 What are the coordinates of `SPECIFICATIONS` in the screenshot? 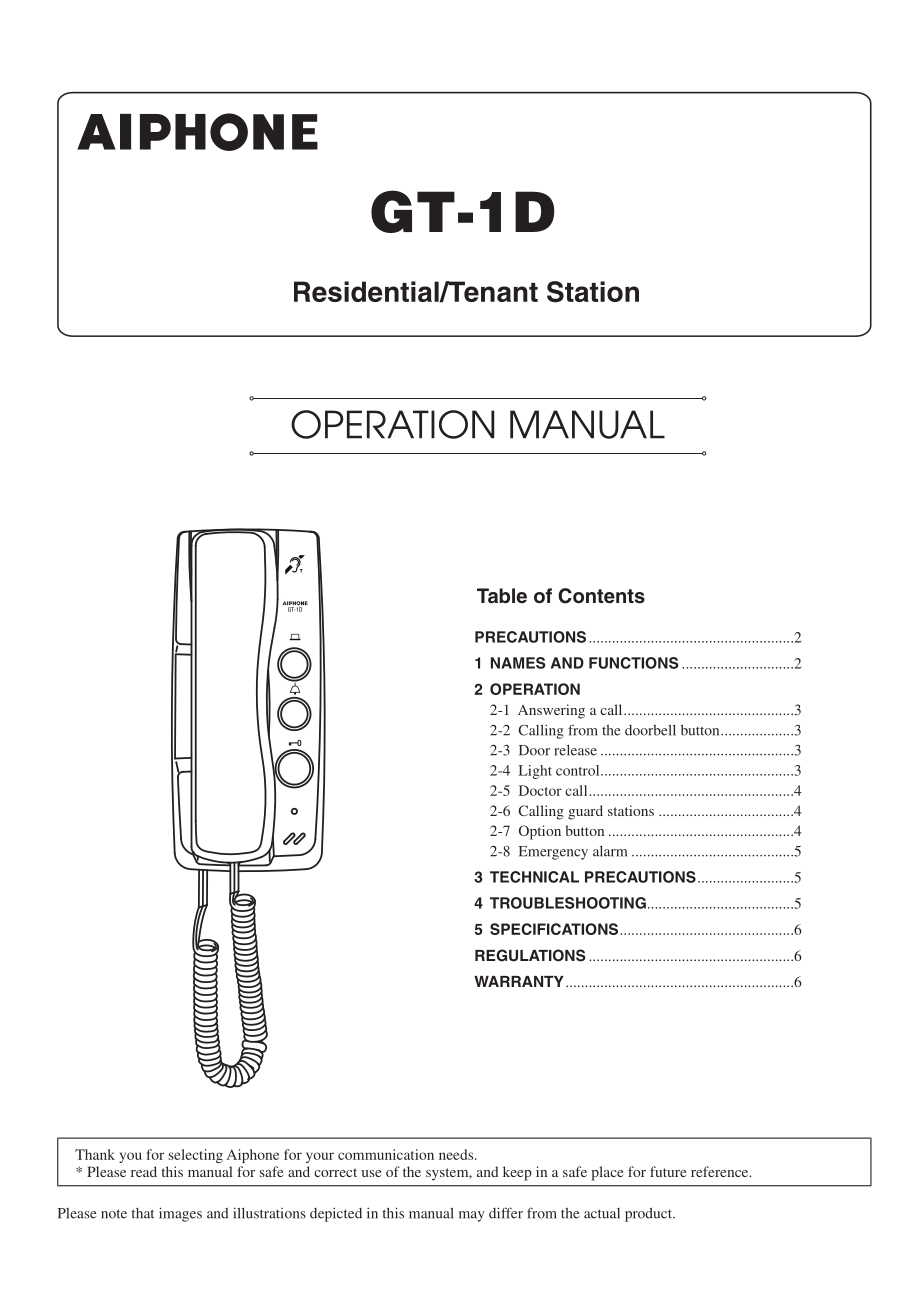 It's located at (554, 929).
